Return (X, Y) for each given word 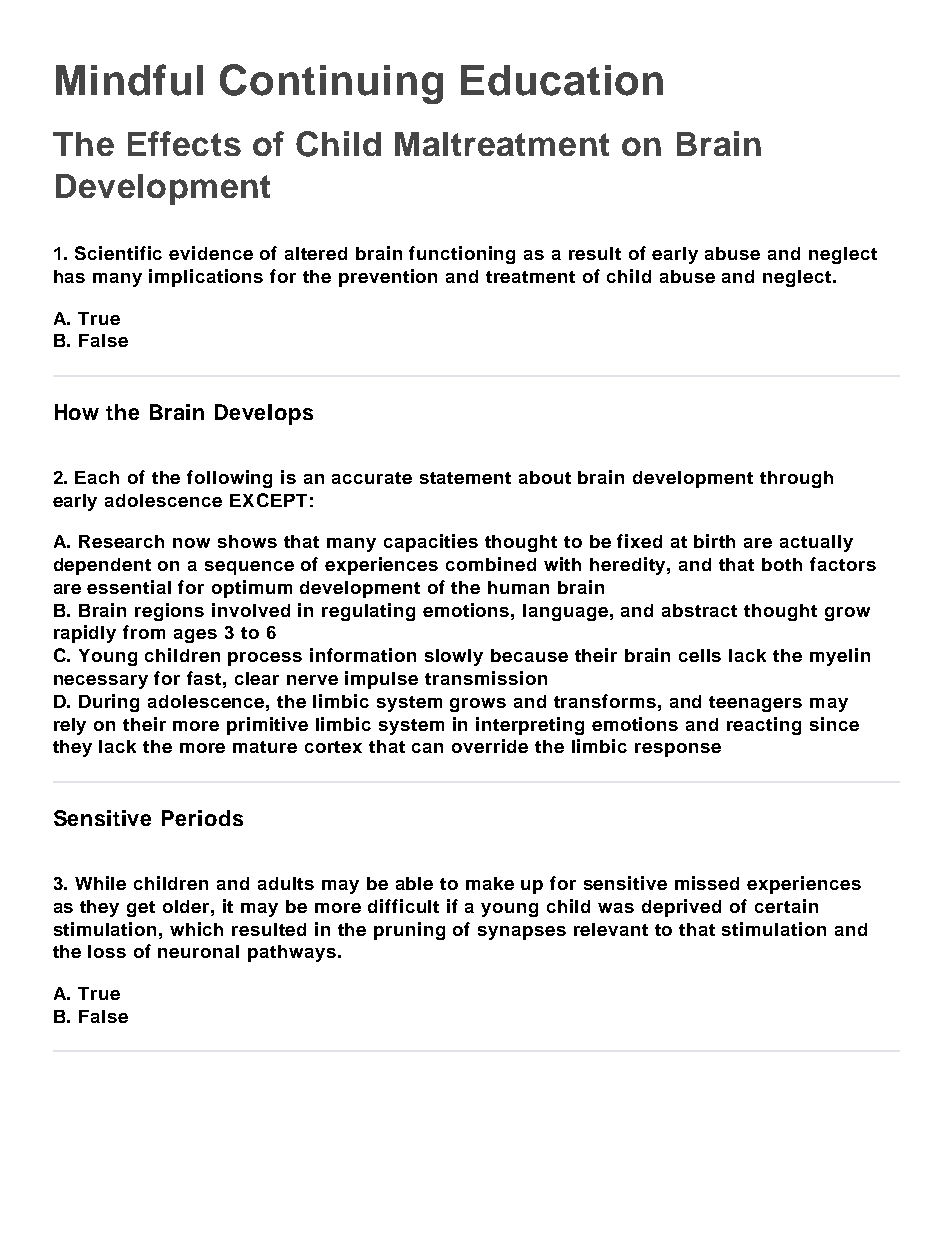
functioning (462, 255)
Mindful (129, 80)
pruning (409, 931)
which (196, 929)
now (191, 543)
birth (714, 541)
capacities (431, 543)
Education (562, 80)
